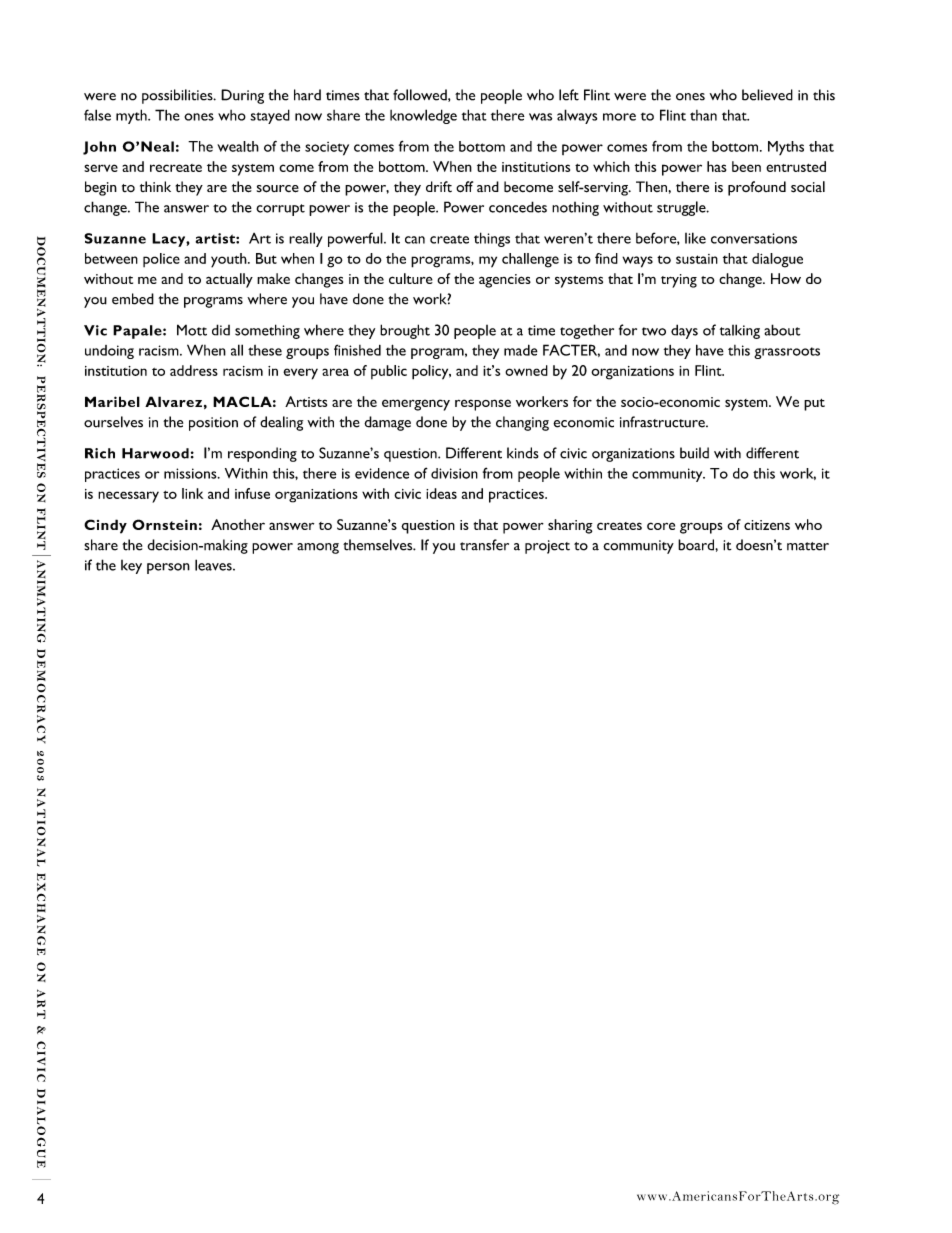 The height and width of the page is (1233, 952). I want to click on talking, so click(740, 331).
